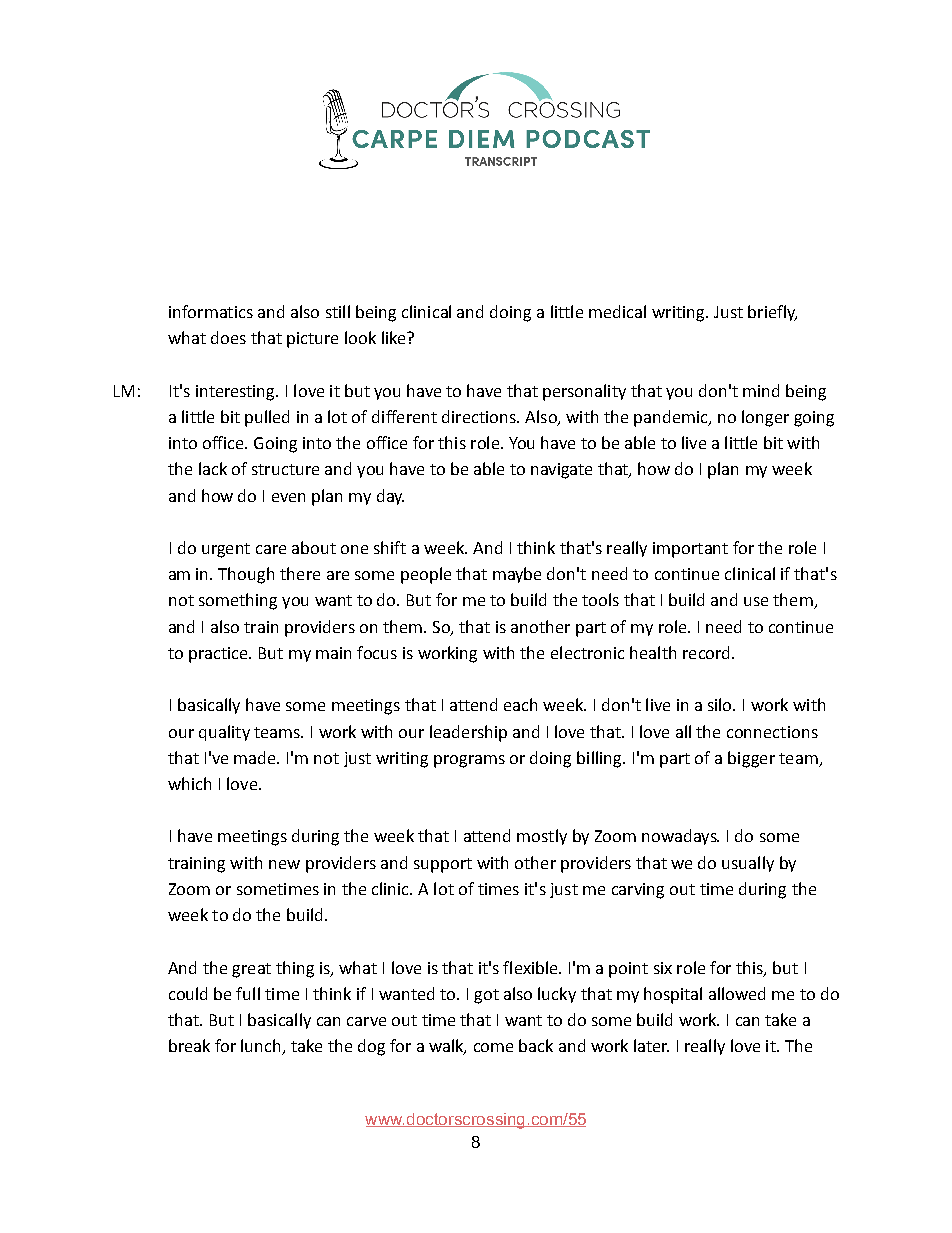 This document has width=952, height=1233. Describe the element at coordinates (706, 652) in the document. I see `record` at that location.
